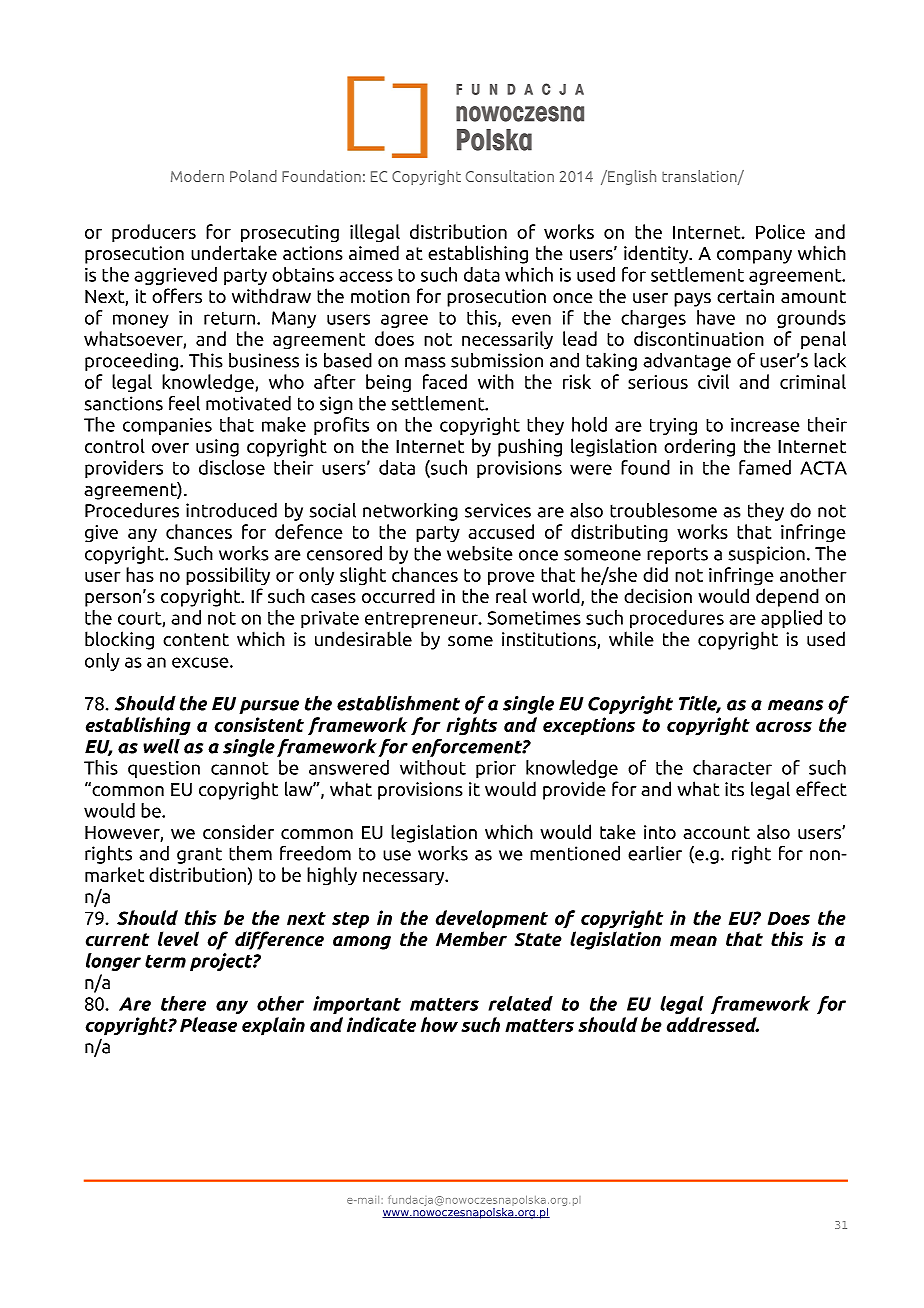 The image size is (924, 1308). What do you see at coordinates (511, 596) in the screenshot?
I see `real` at bounding box center [511, 596].
